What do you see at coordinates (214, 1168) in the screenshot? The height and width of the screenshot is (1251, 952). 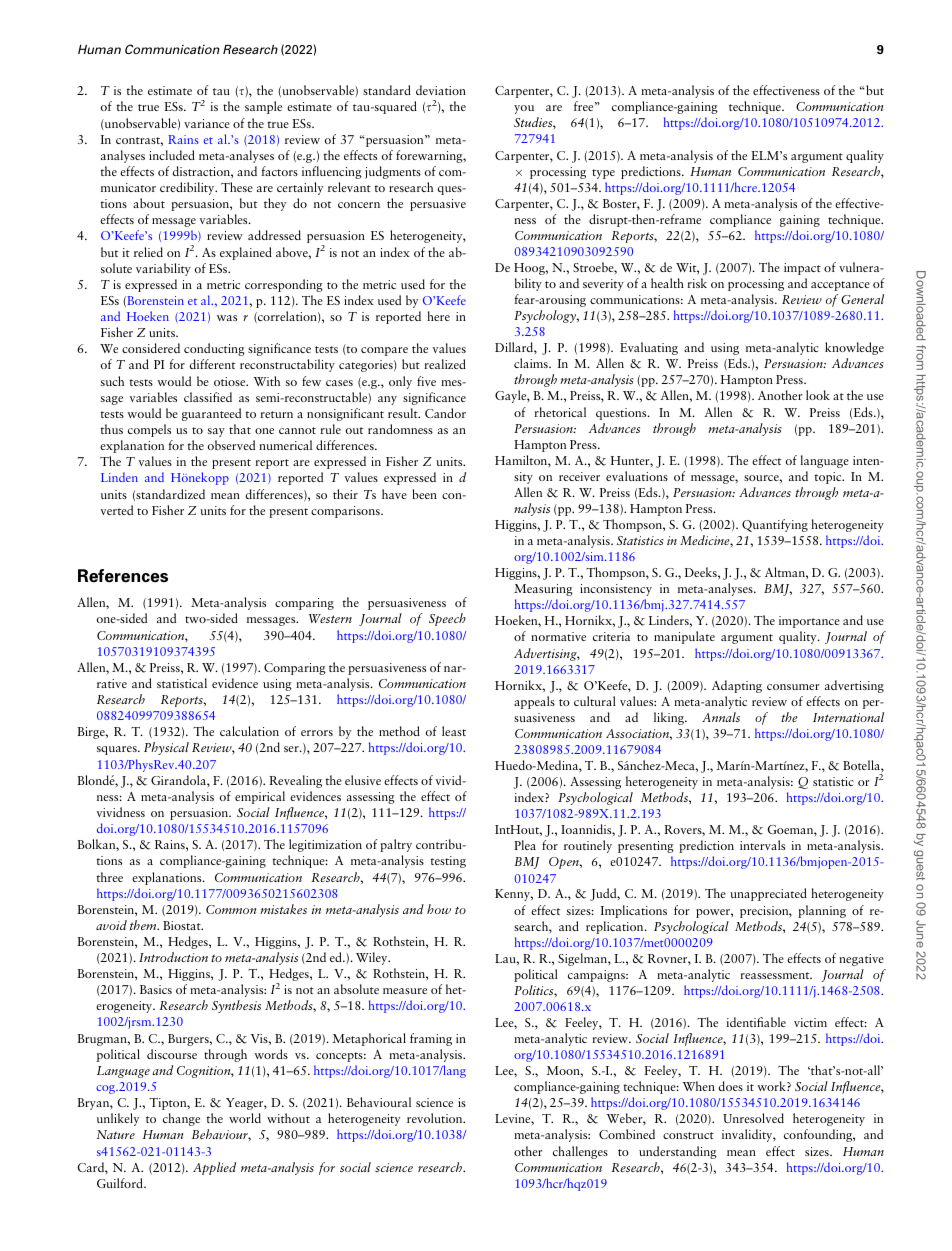 I see `Applied` at bounding box center [214, 1168].
